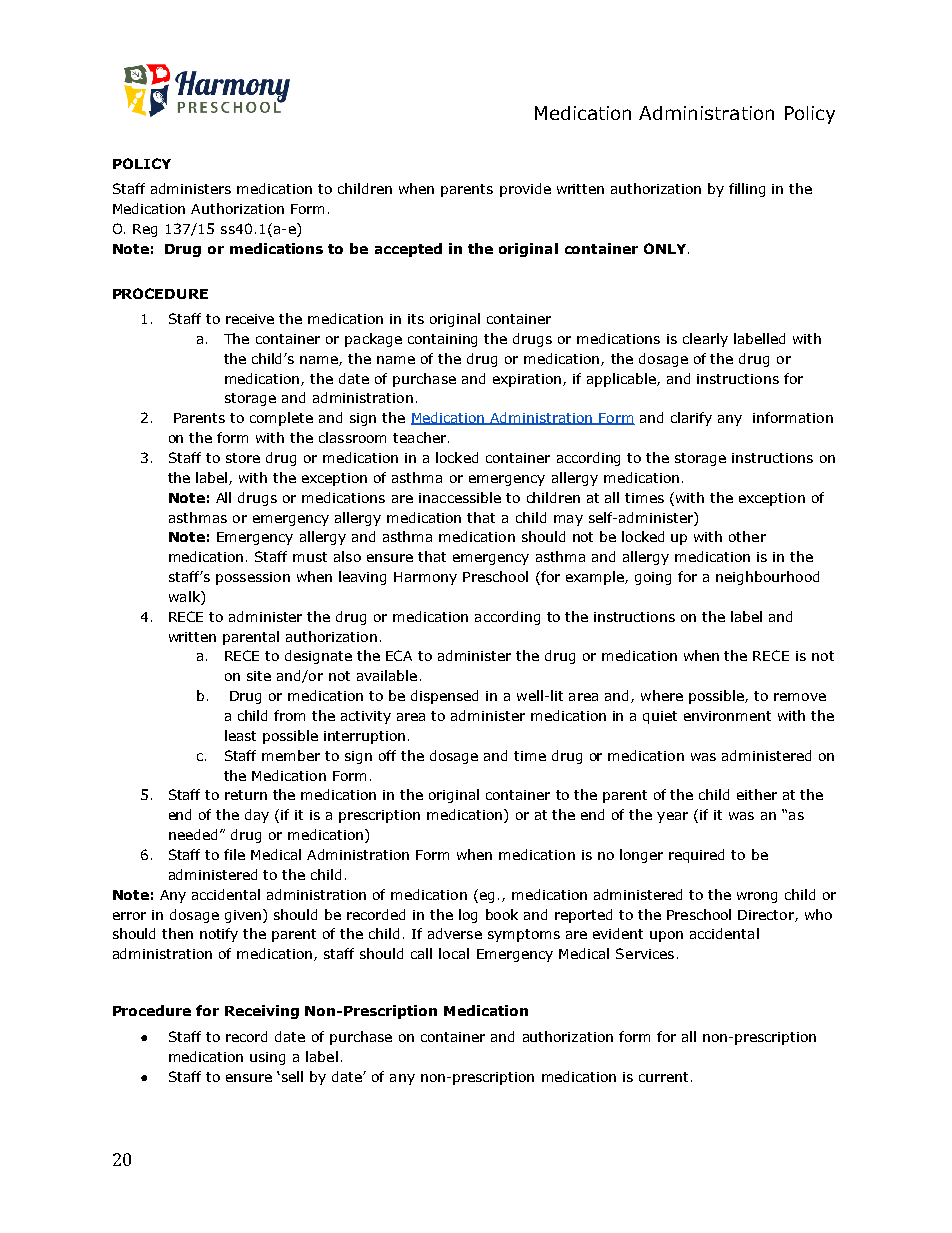 This screenshot has height=1233, width=952. I want to click on current, so click(663, 1077).
